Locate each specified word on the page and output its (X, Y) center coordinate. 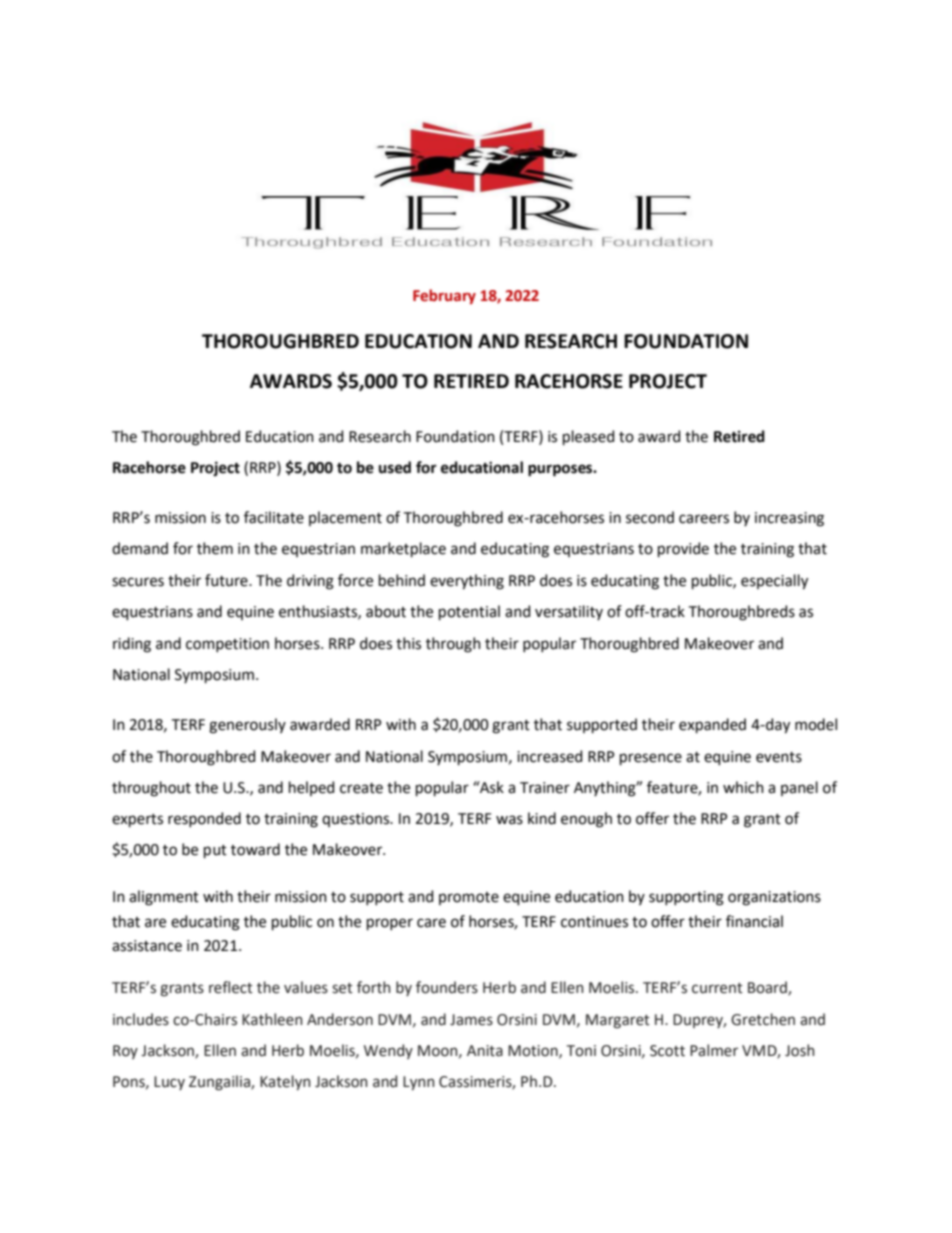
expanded (712, 725)
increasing (789, 519)
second (650, 517)
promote (469, 898)
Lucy (169, 1083)
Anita (485, 1051)
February (444, 296)
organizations (774, 898)
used (395, 467)
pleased (588, 437)
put (215, 851)
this (408, 643)
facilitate (274, 517)
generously (247, 726)
